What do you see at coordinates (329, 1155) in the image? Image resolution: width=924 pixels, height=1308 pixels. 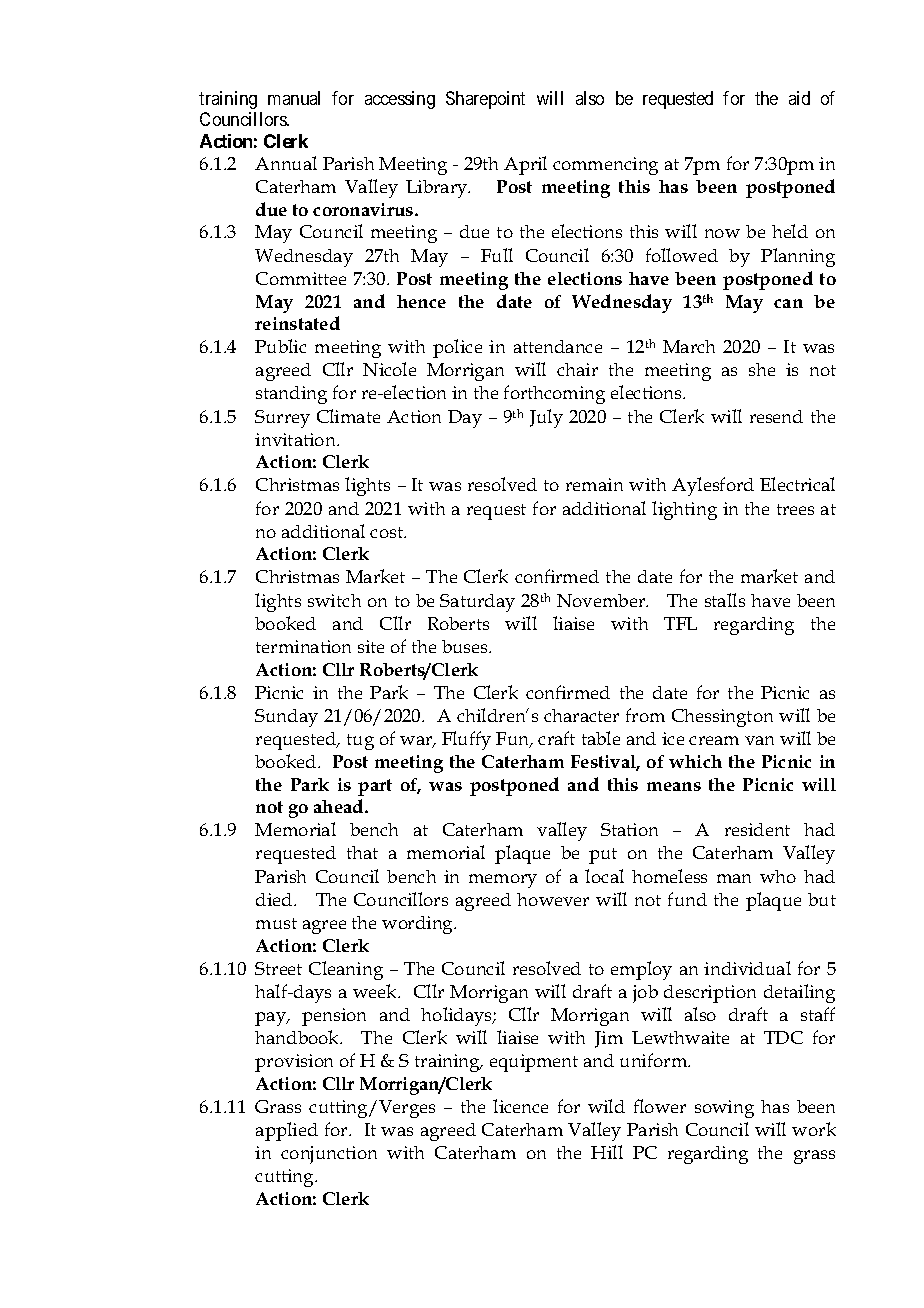 I see `conjunction` at bounding box center [329, 1155].
